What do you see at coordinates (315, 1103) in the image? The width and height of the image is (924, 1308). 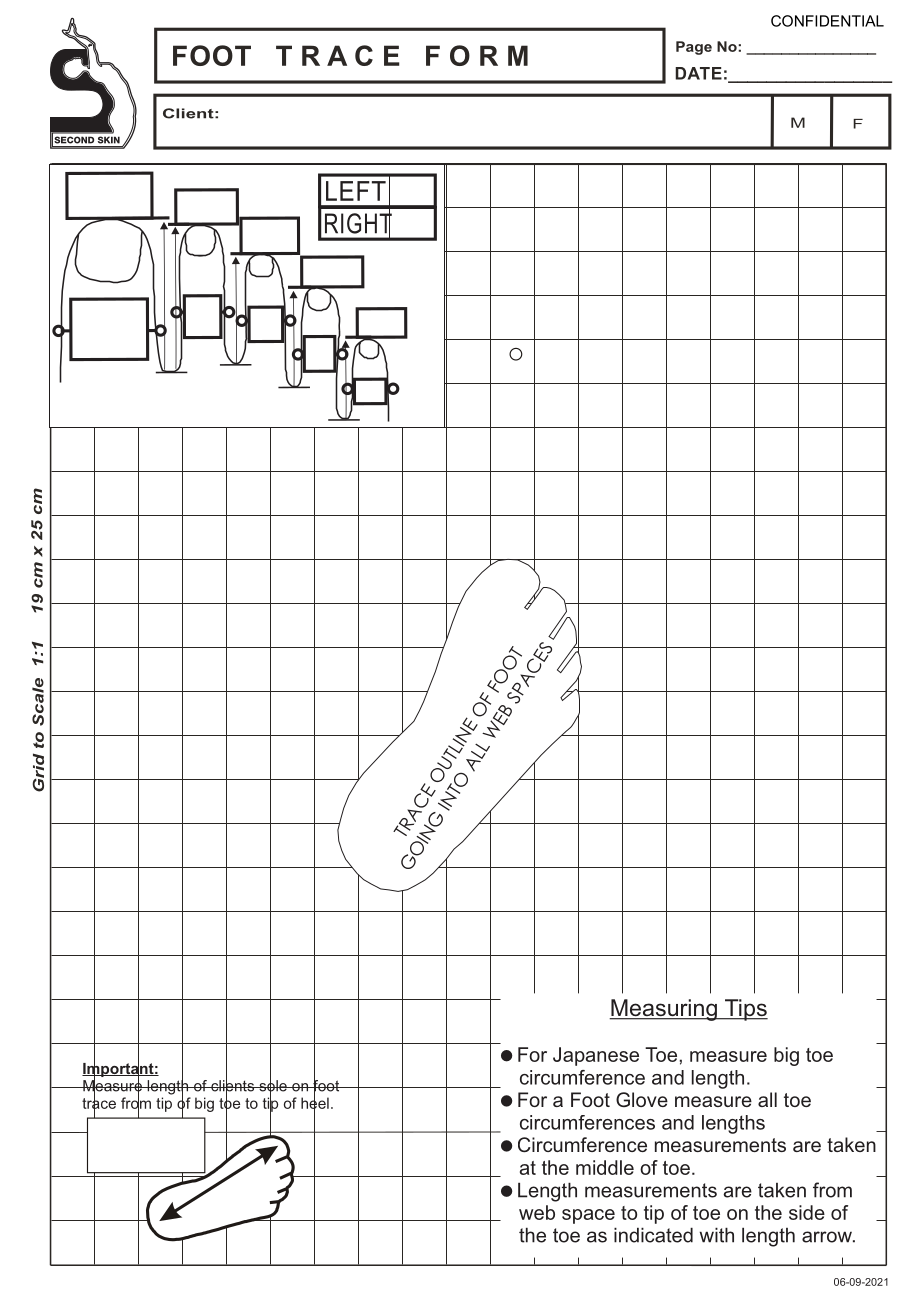 I see `heel` at bounding box center [315, 1103].
